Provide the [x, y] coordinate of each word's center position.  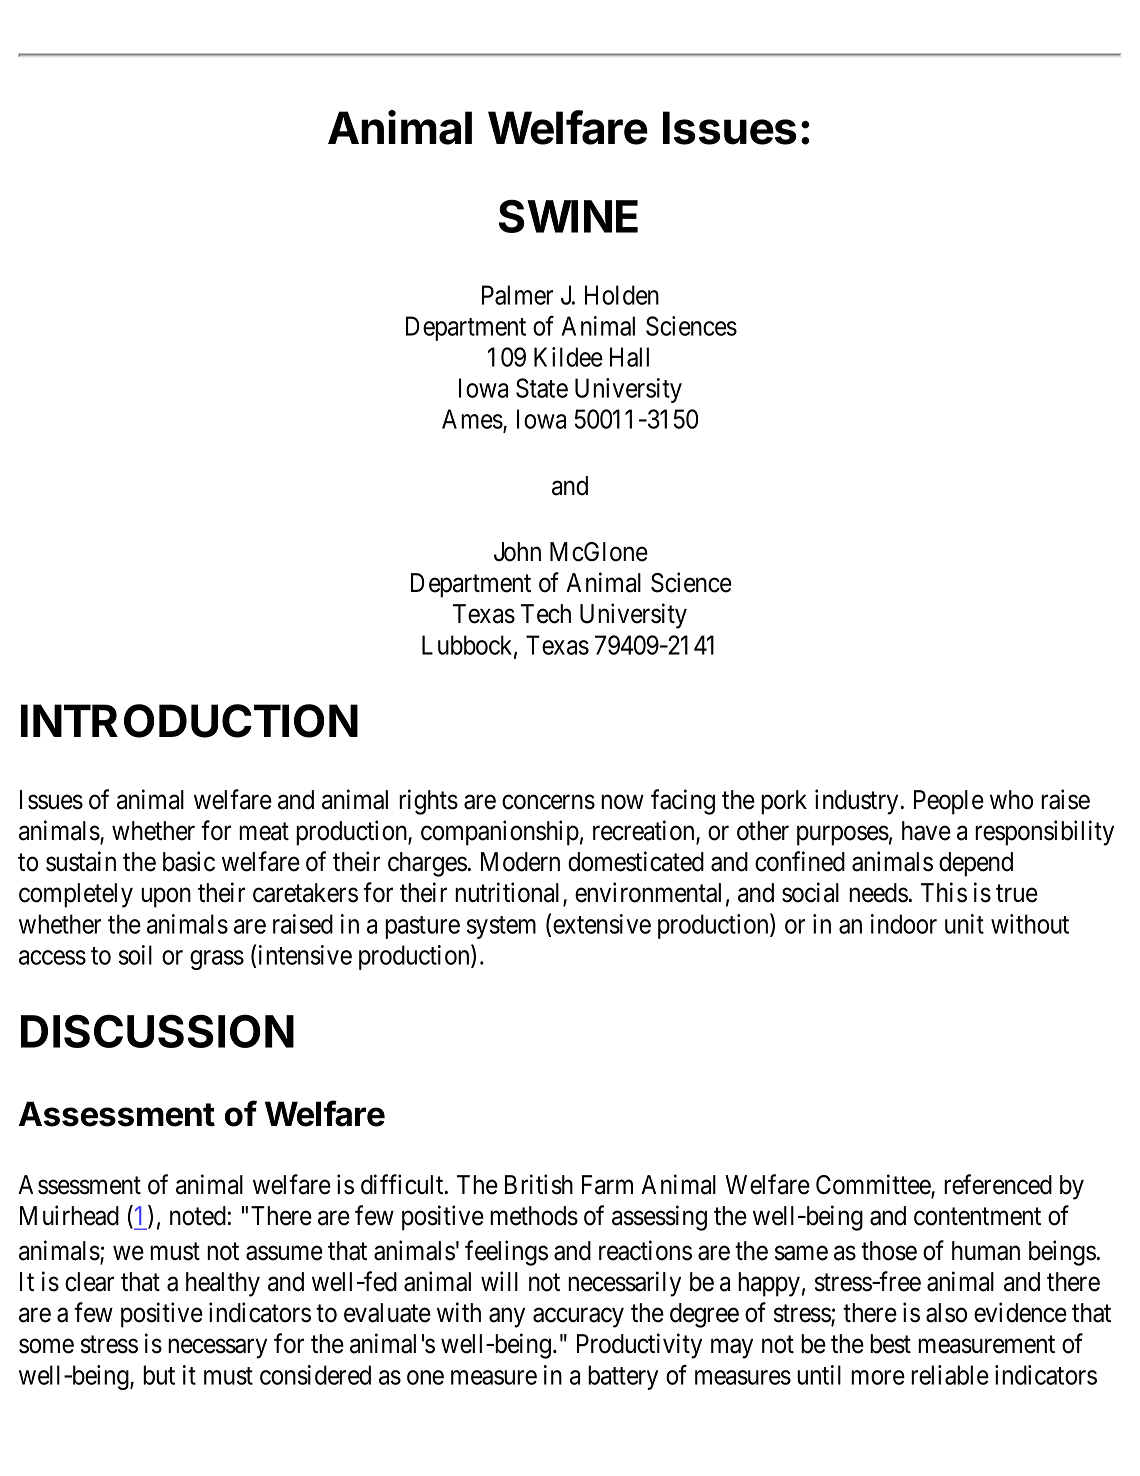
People [949, 802]
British [539, 1184]
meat [264, 832]
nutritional [509, 893]
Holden [622, 295]
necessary [217, 1349]
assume [284, 1253]
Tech [546, 614]
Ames [472, 419]
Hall [629, 357]
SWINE [568, 216]
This [944, 892]
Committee [874, 1185]
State [542, 388]
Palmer [517, 295]
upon [166, 898]
